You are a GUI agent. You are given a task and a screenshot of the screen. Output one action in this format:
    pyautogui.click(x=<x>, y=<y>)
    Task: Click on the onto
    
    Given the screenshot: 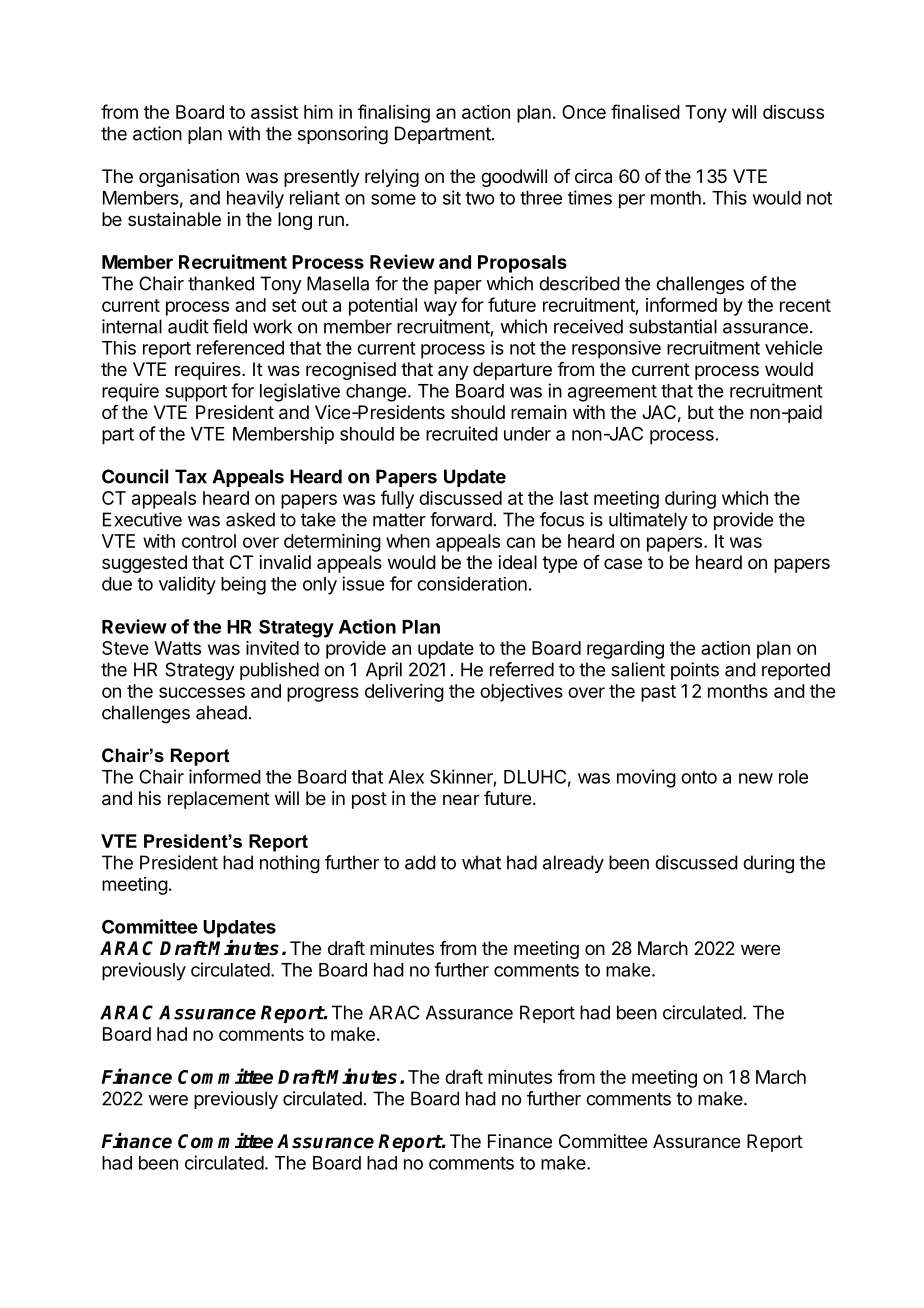 What is the action you would take?
    pyautogui.click(x=699, y=777)
